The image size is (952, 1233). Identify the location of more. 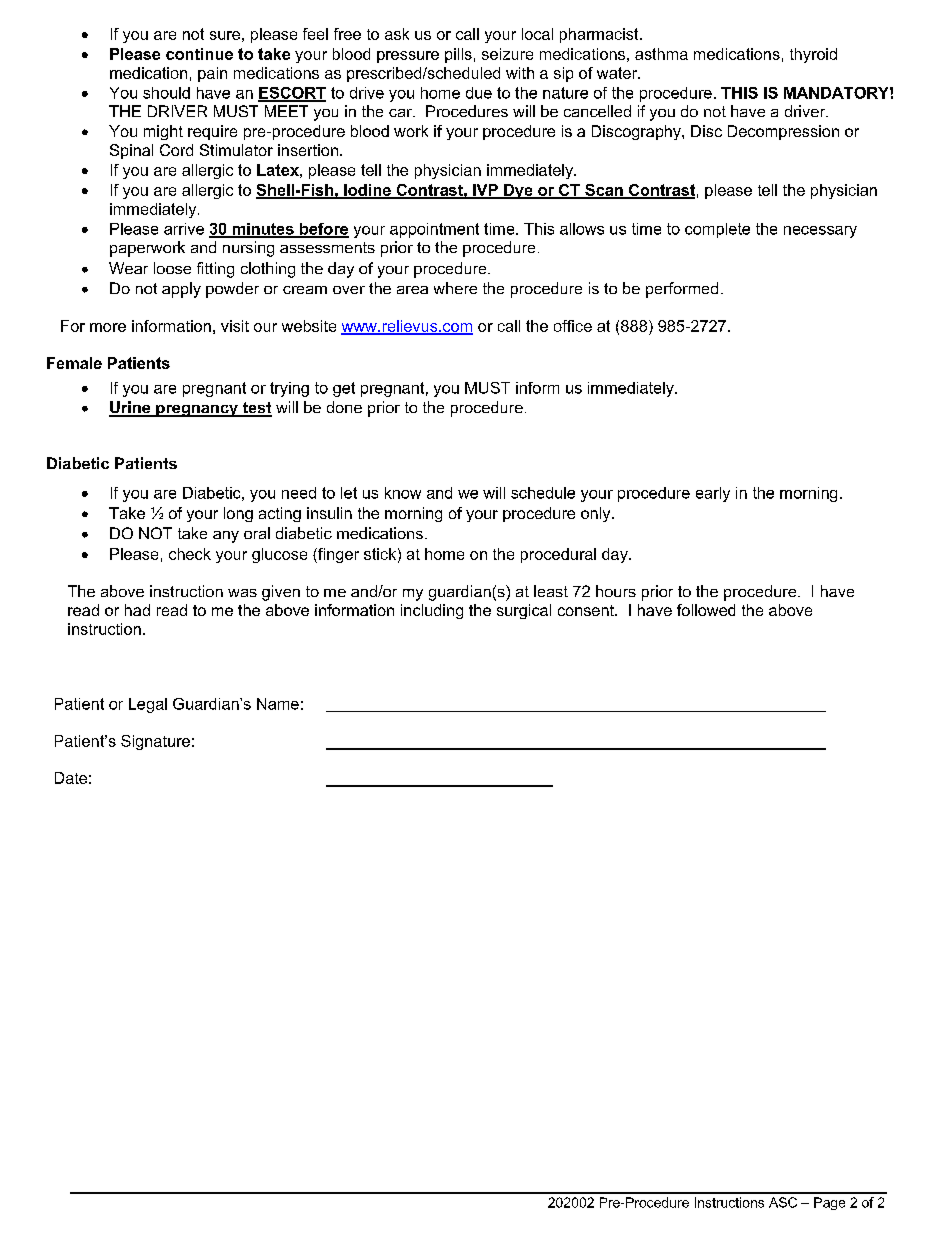
(108, 327).
